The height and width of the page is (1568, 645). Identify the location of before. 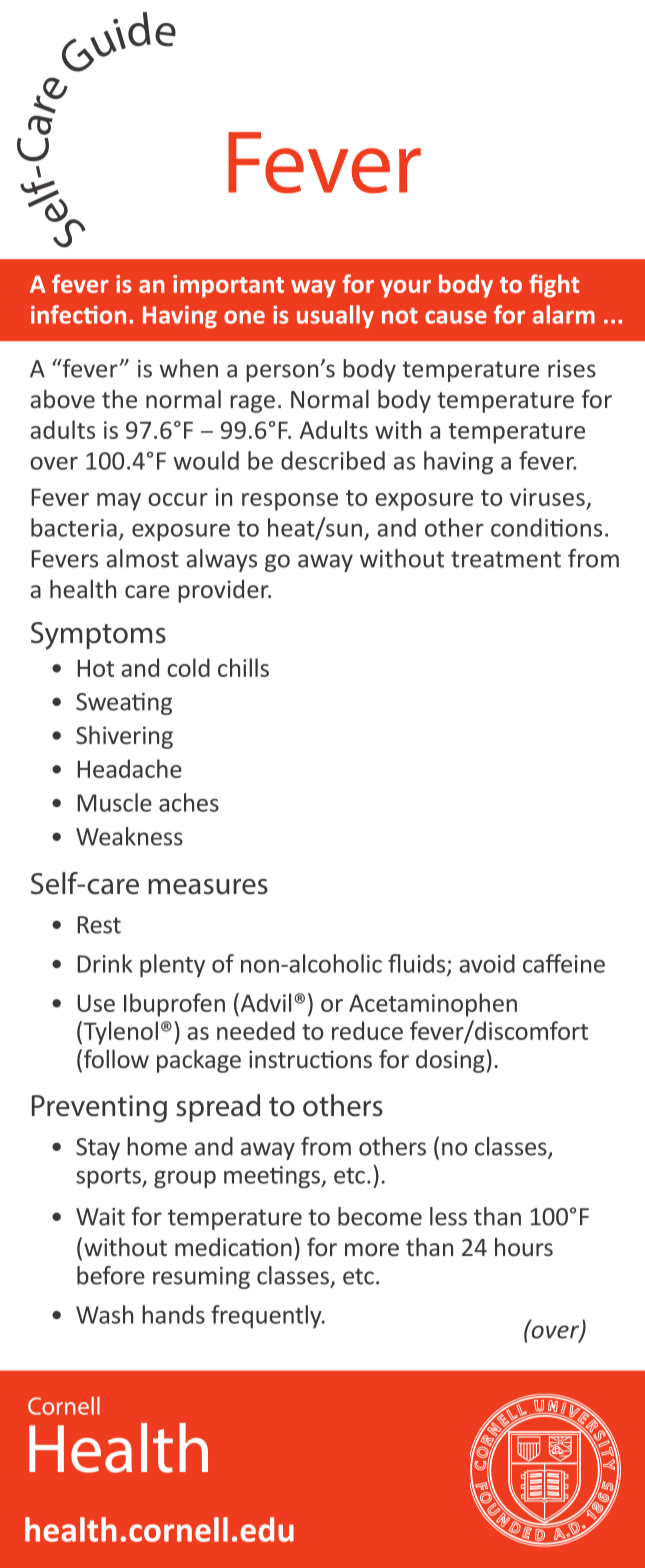
(111, 1275).
